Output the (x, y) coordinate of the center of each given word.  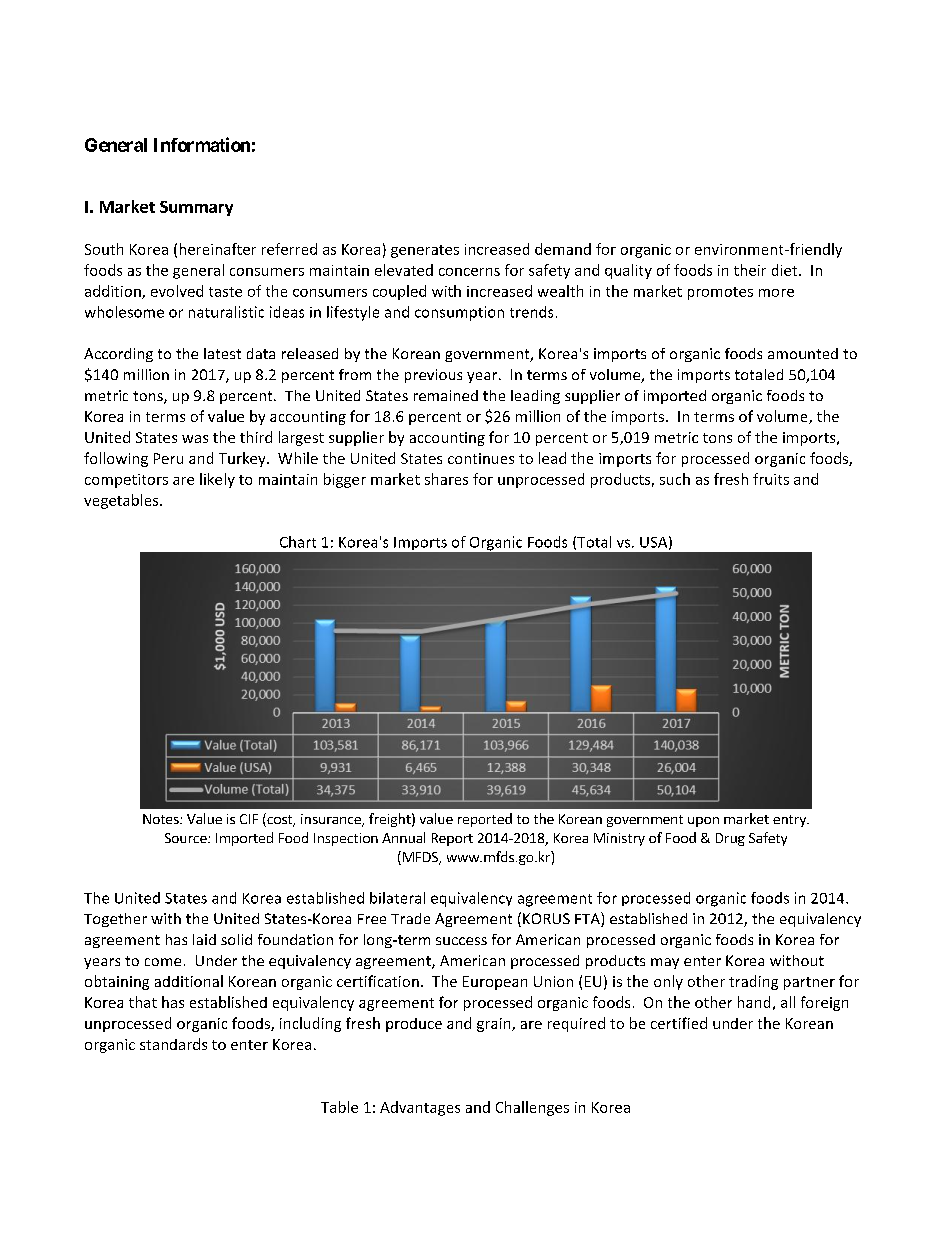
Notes (162, 819)
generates (425, 251)
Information (202, 144)
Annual (403, 837)
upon (703, 822)
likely (217, 480)
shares (446, 479)
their (750, 270)
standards (173, 1044)
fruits (771, 479)
